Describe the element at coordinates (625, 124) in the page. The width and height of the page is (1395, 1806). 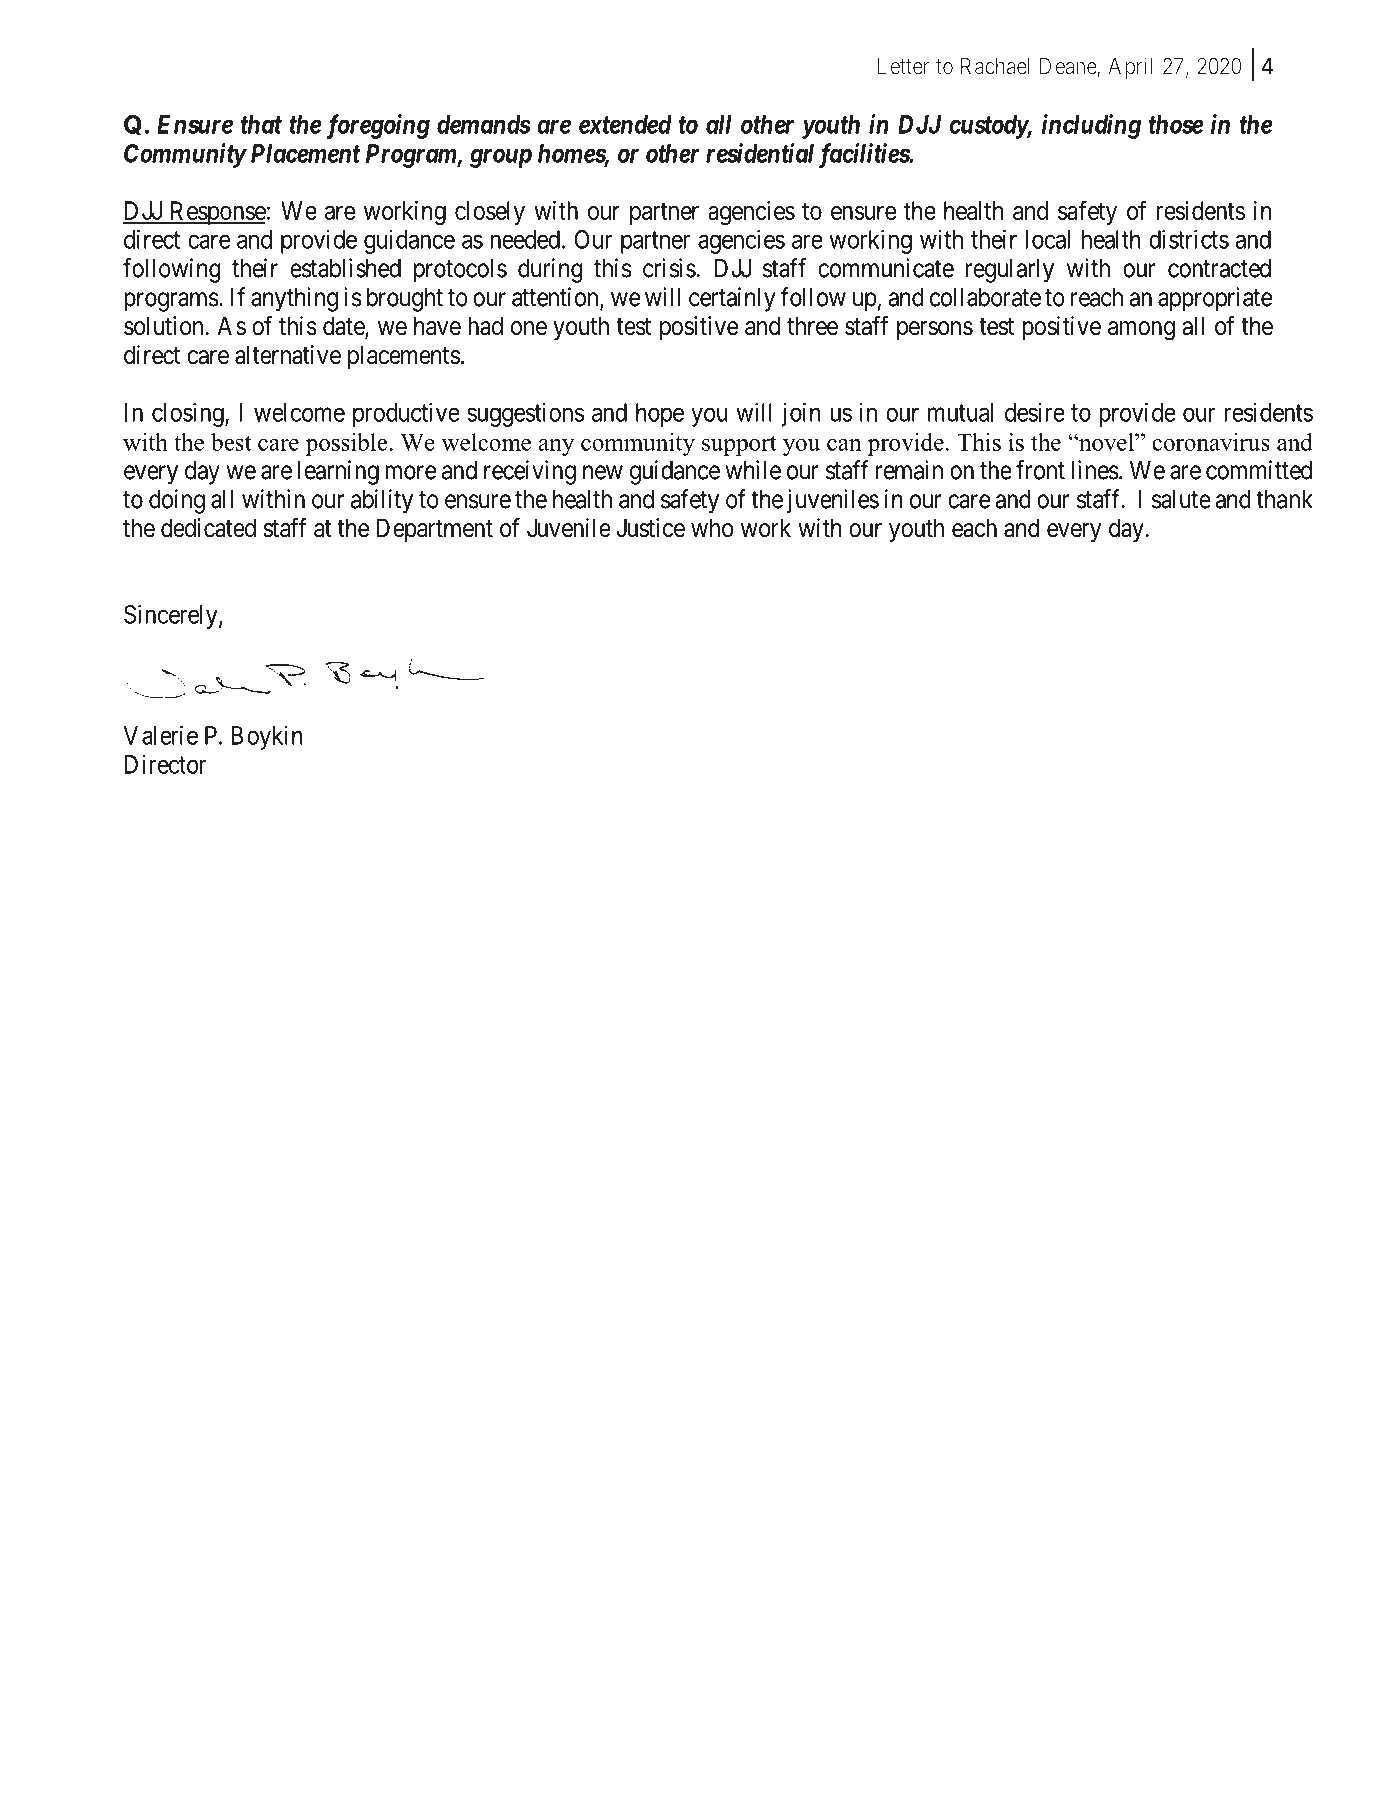
I see `extended` at that location.
